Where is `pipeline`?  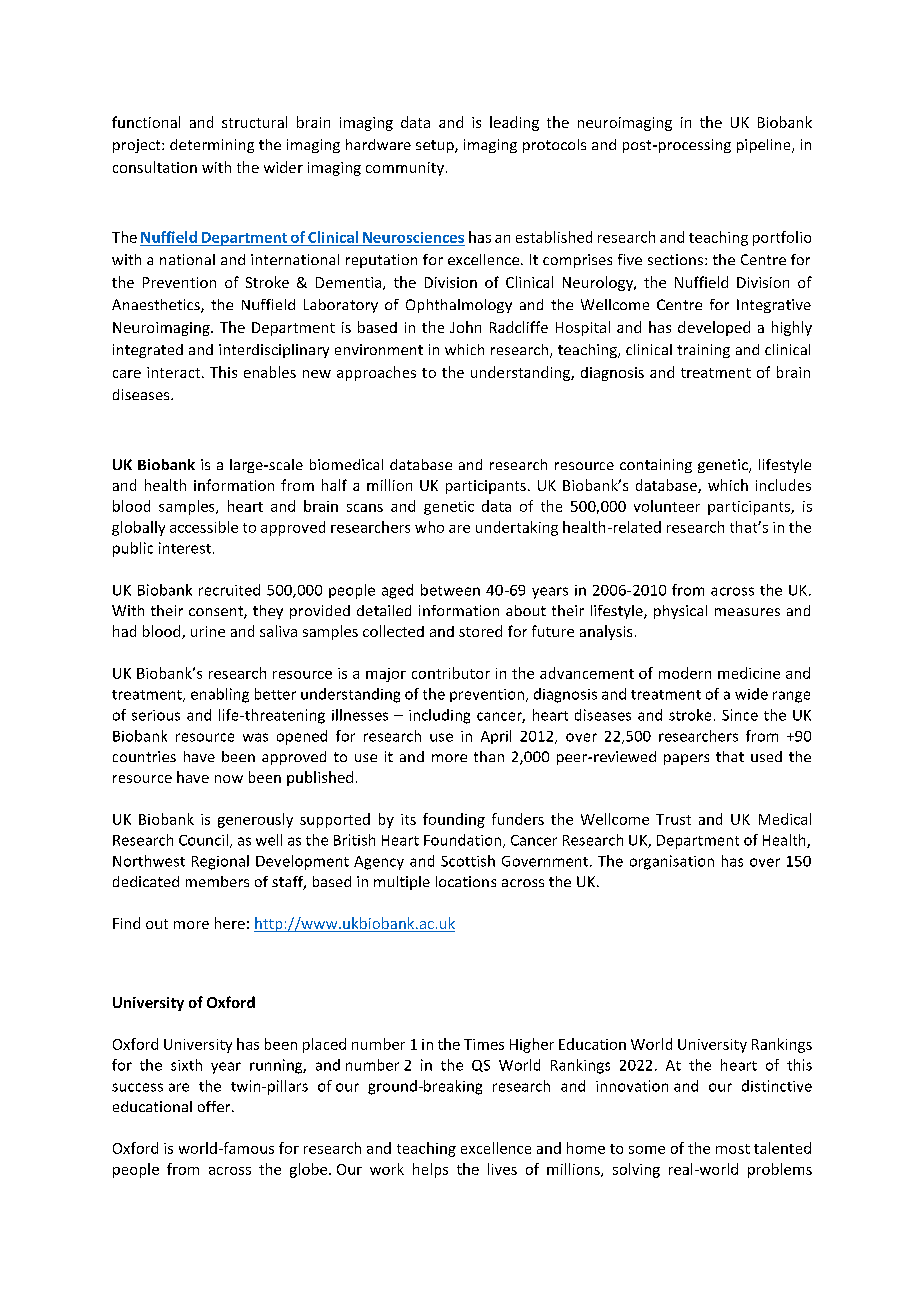 pipeline is located at coordinates (765, 146).
